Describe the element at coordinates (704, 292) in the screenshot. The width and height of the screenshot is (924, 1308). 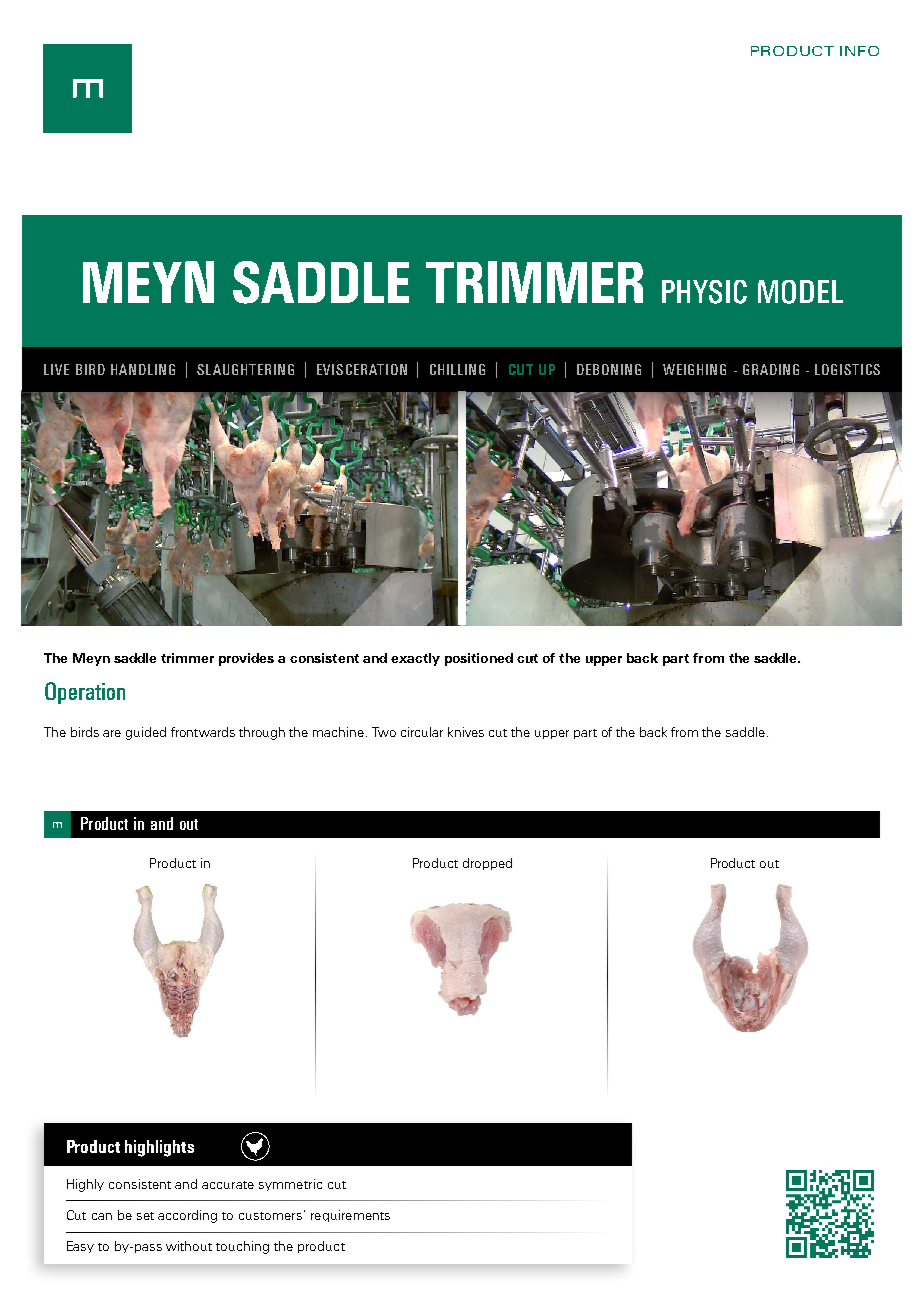
I see `PHYSIC` at that location.
